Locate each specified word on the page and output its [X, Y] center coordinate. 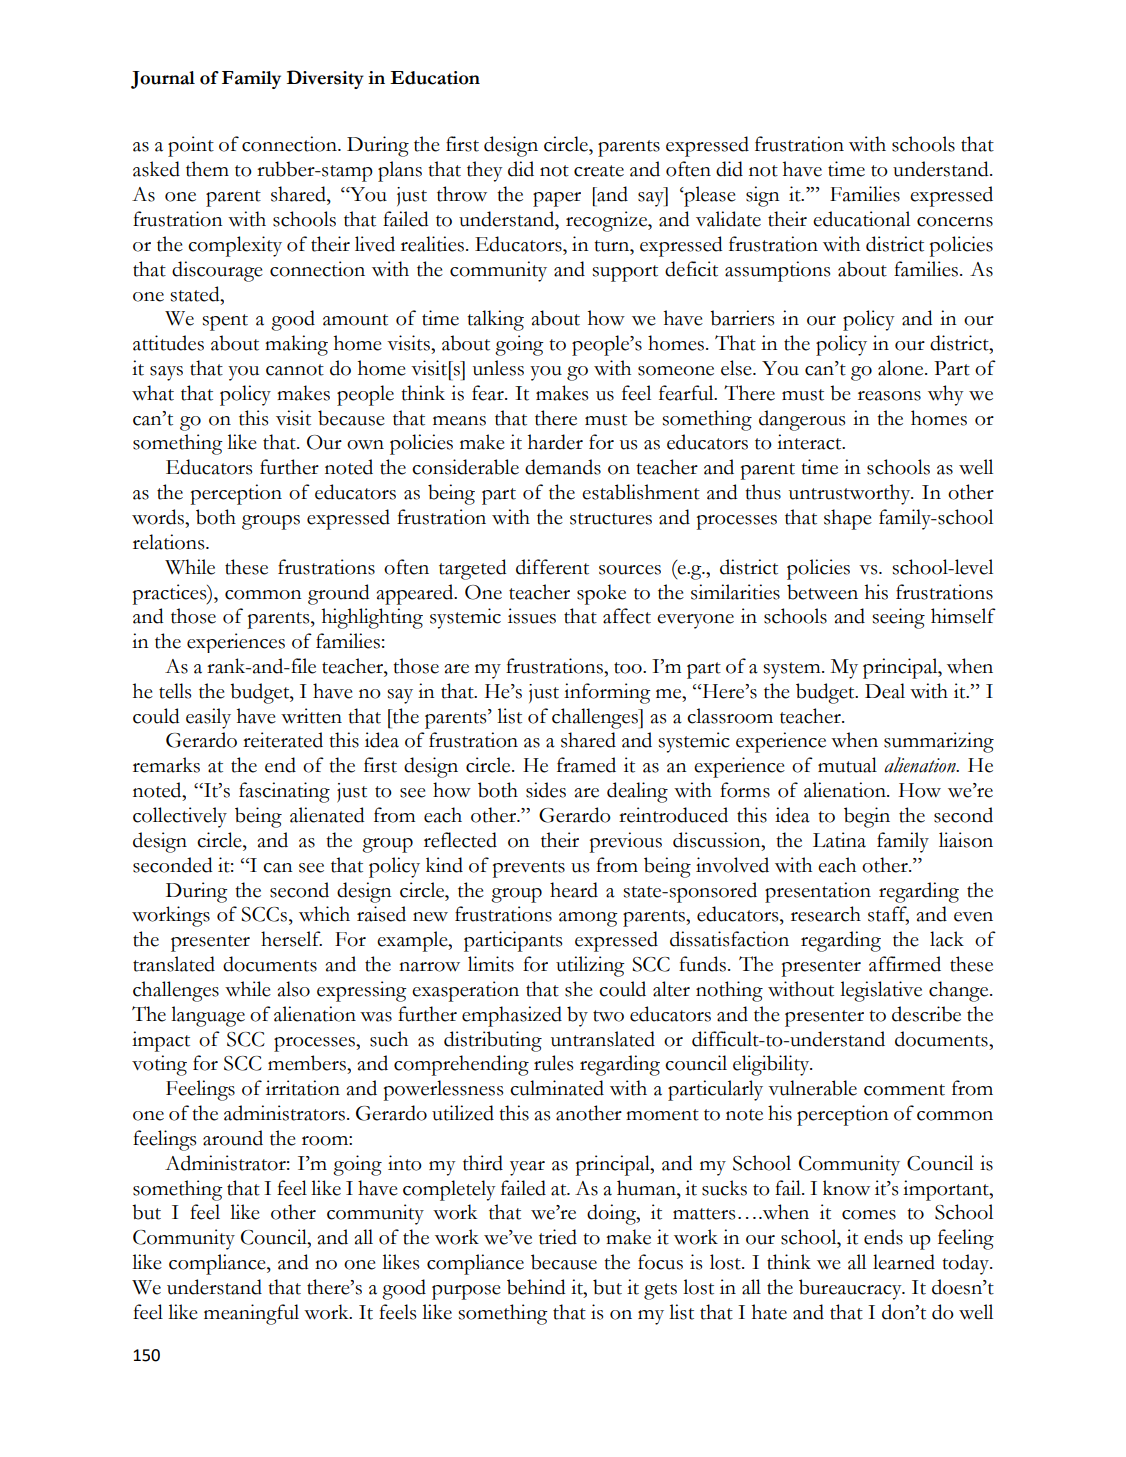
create [599, 171]
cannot [295, 370]
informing [607, 693]
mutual [847, 765]
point [191, 146]
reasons [889, 396]
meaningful [251, 1314]
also [294, 989]
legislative [881, 991]
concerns [955, 222]
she [579, 989]
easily [208, 718]
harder [555, 442]
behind [536, 1287]
